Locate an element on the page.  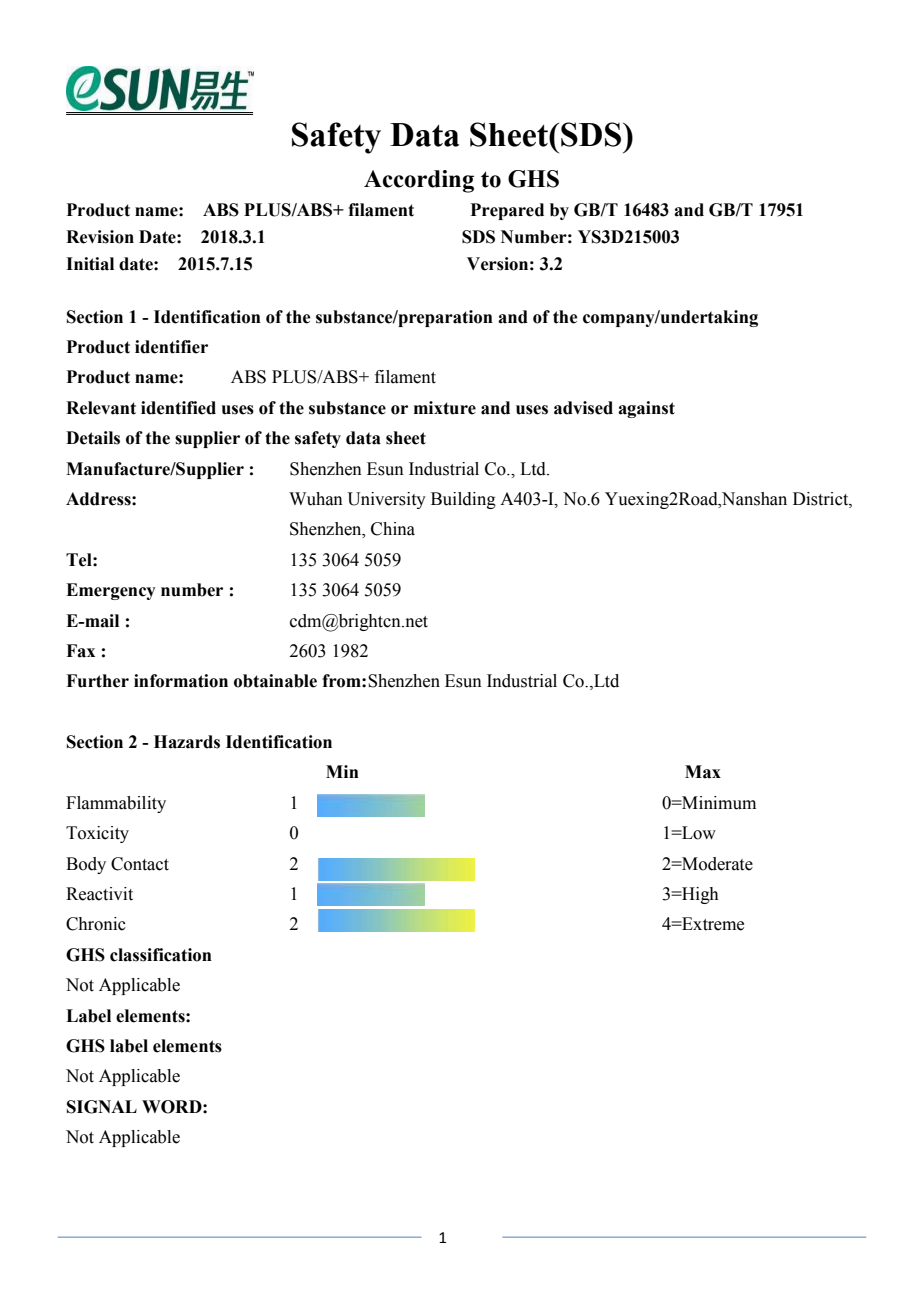
Flammability is located at coordinates (116, 804).
